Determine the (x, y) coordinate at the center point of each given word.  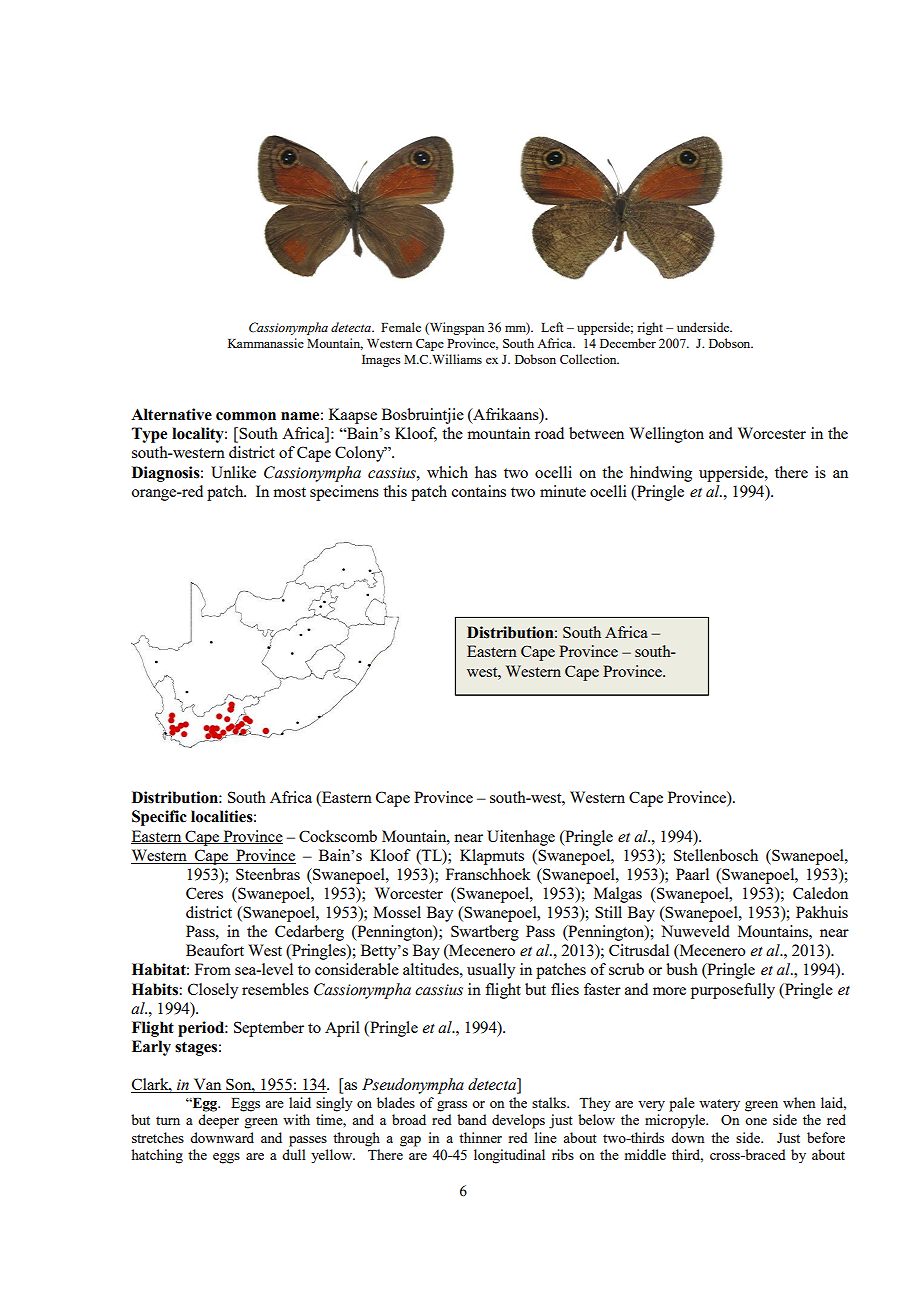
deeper (218, 1121)
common (246, 416)
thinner (480, 1137)
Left (552, 327)
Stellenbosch (716, 855)
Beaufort (215, 950)
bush (682, 969)
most (289, 492)
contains (479, 491)
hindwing (661, 474)
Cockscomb (338, 836)
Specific (159, 818)
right (650, 328)
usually (491, 971)
